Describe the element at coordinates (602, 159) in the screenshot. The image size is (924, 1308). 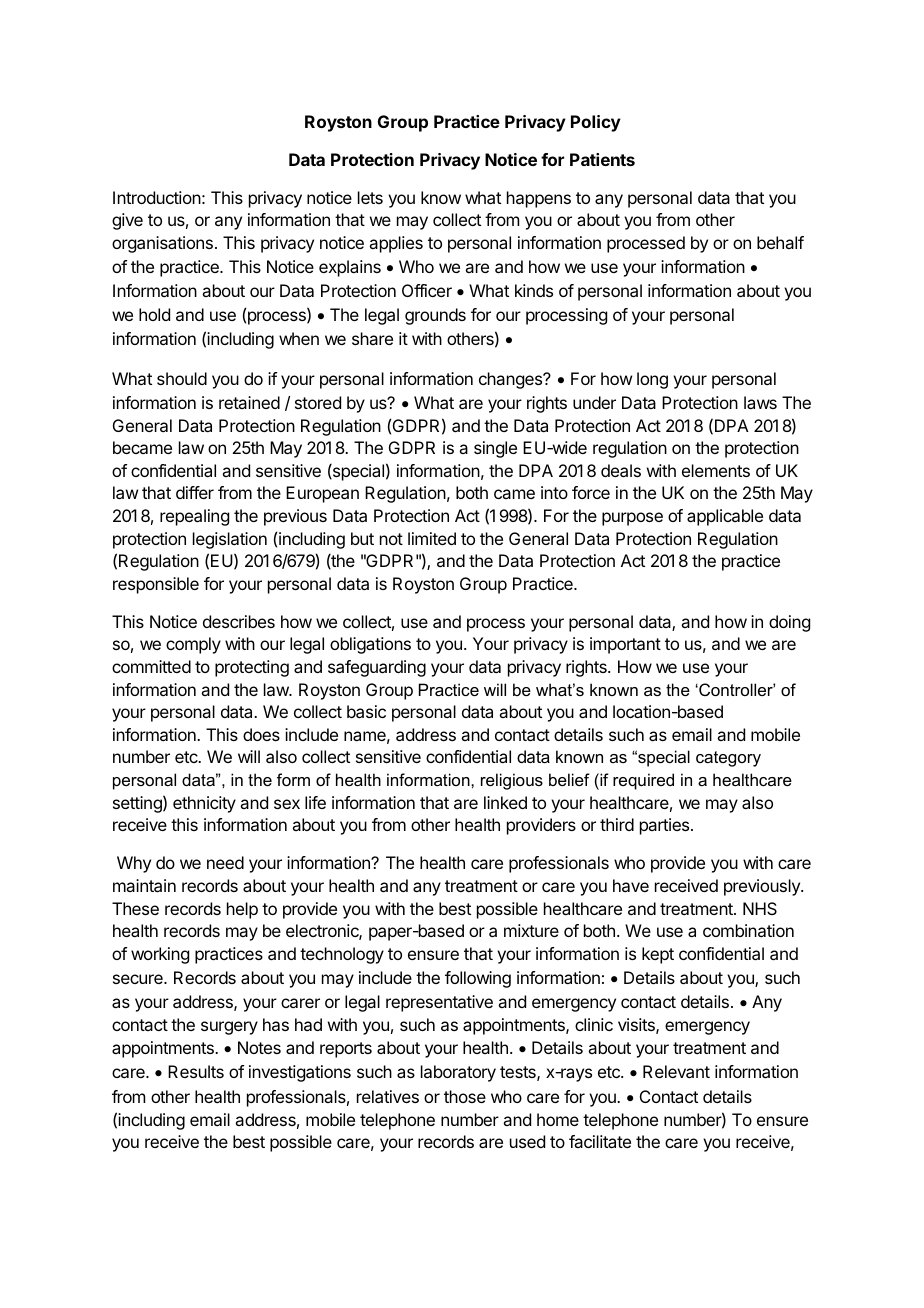
I see `Patients` at that location.
